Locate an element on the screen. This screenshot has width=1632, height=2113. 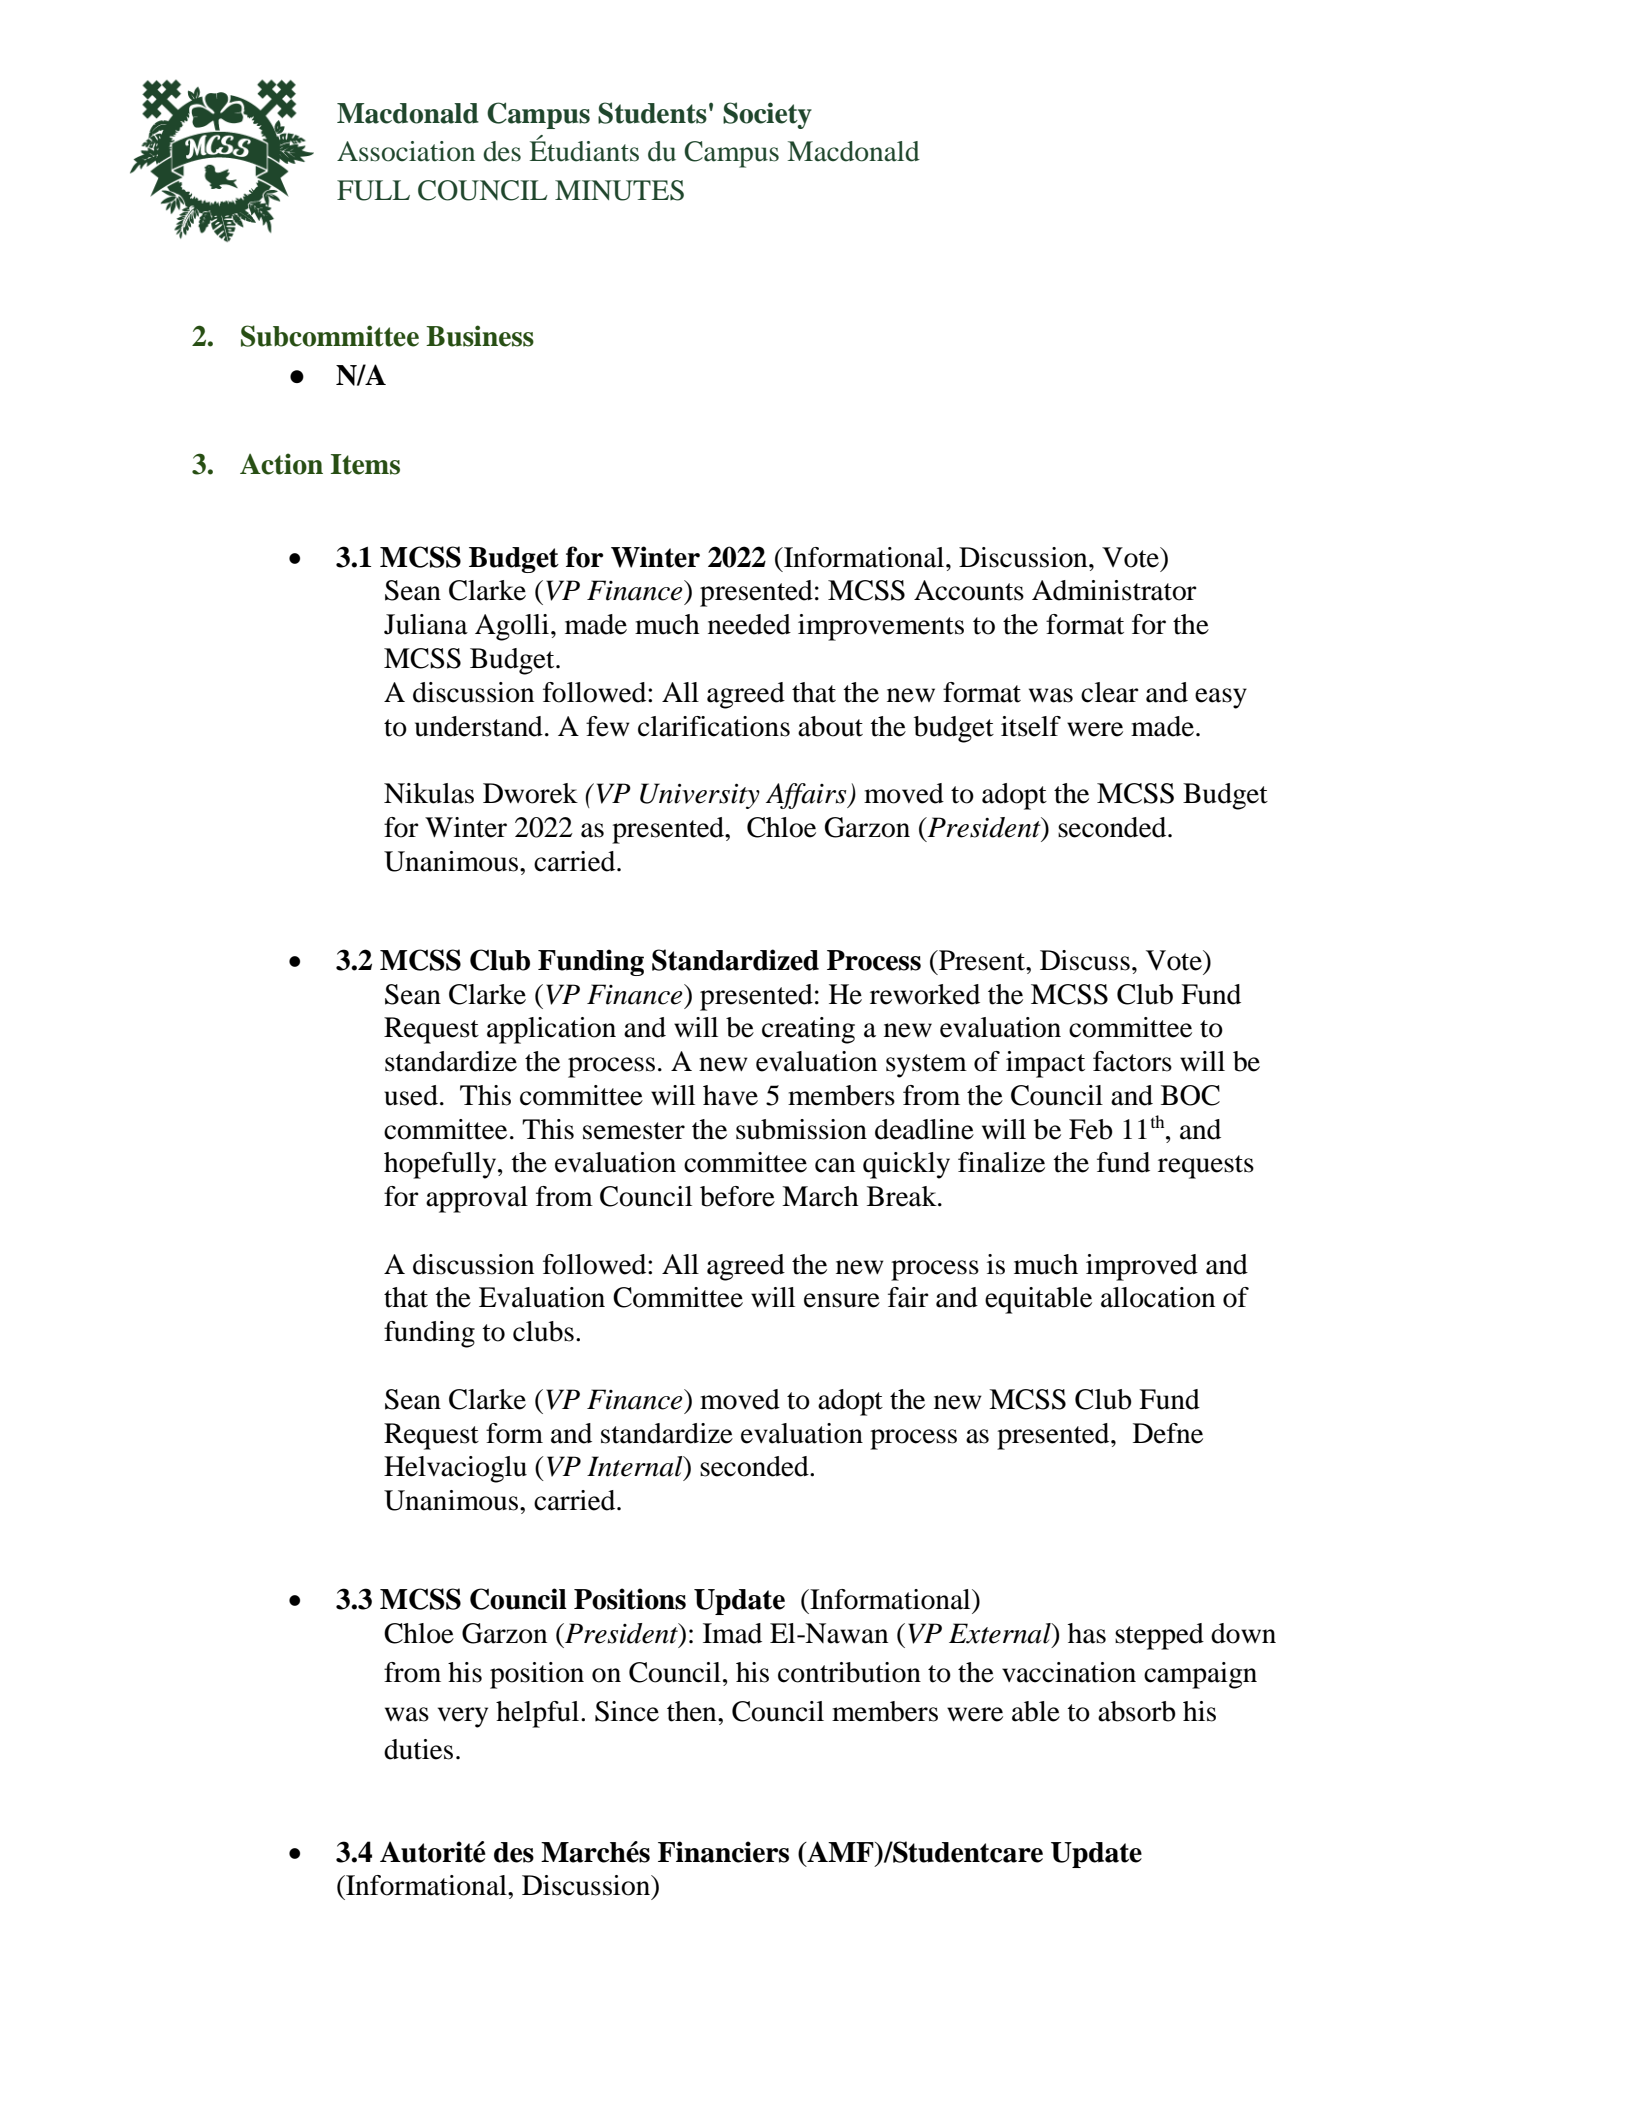
approval is located at coordinates (477, 1199).
